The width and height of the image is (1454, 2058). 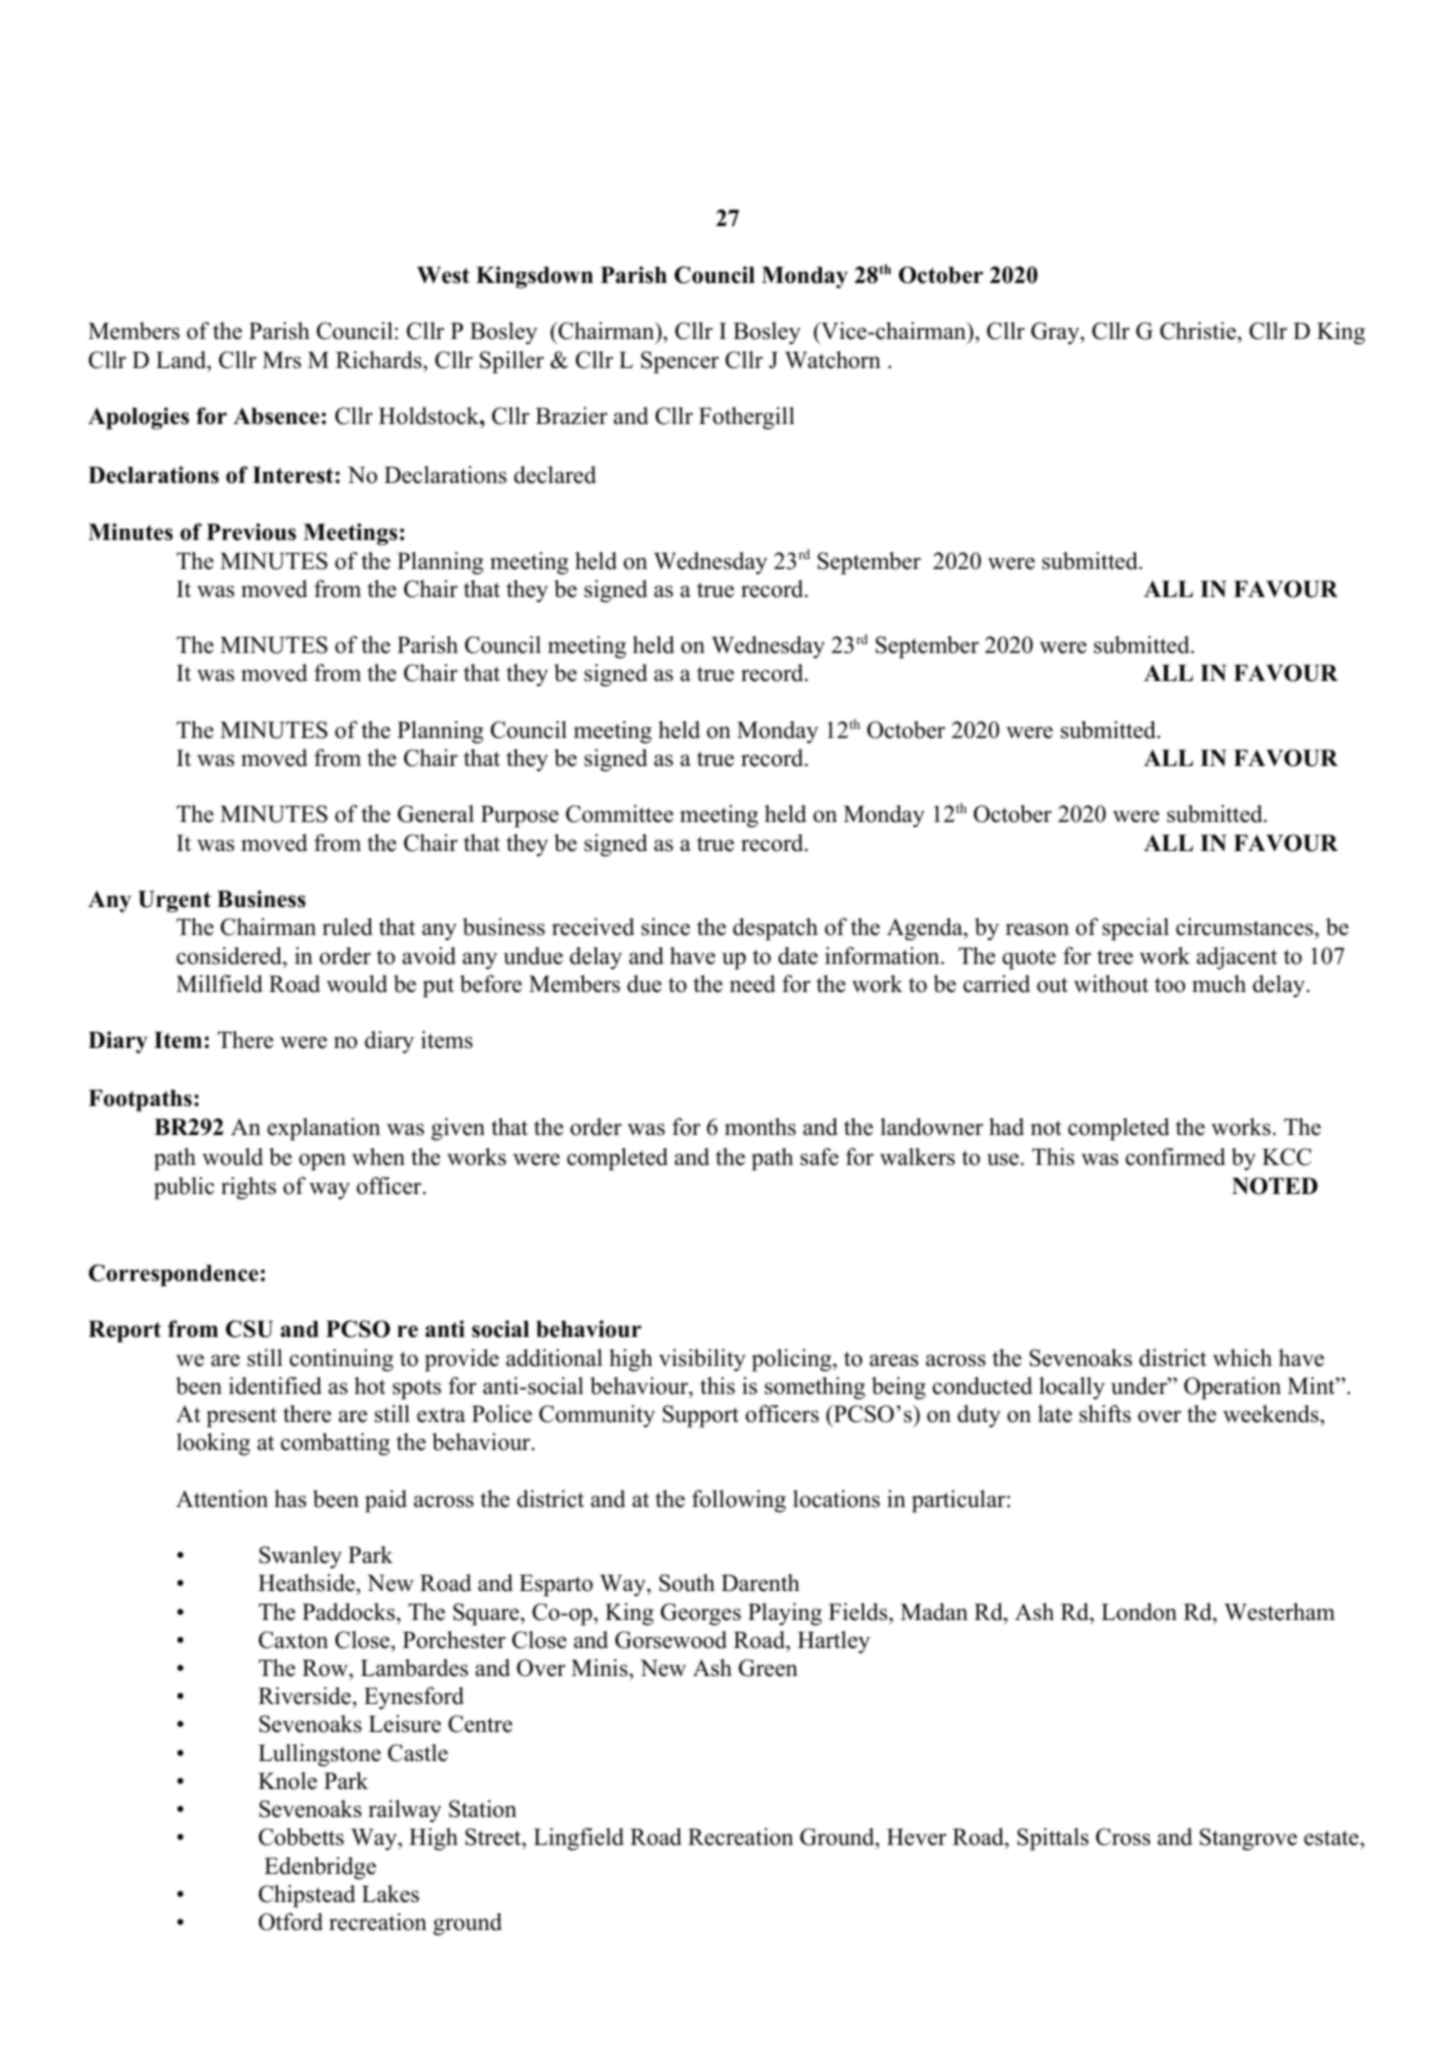 I want to click on Chipstead, so click(x=307, y=1896).
